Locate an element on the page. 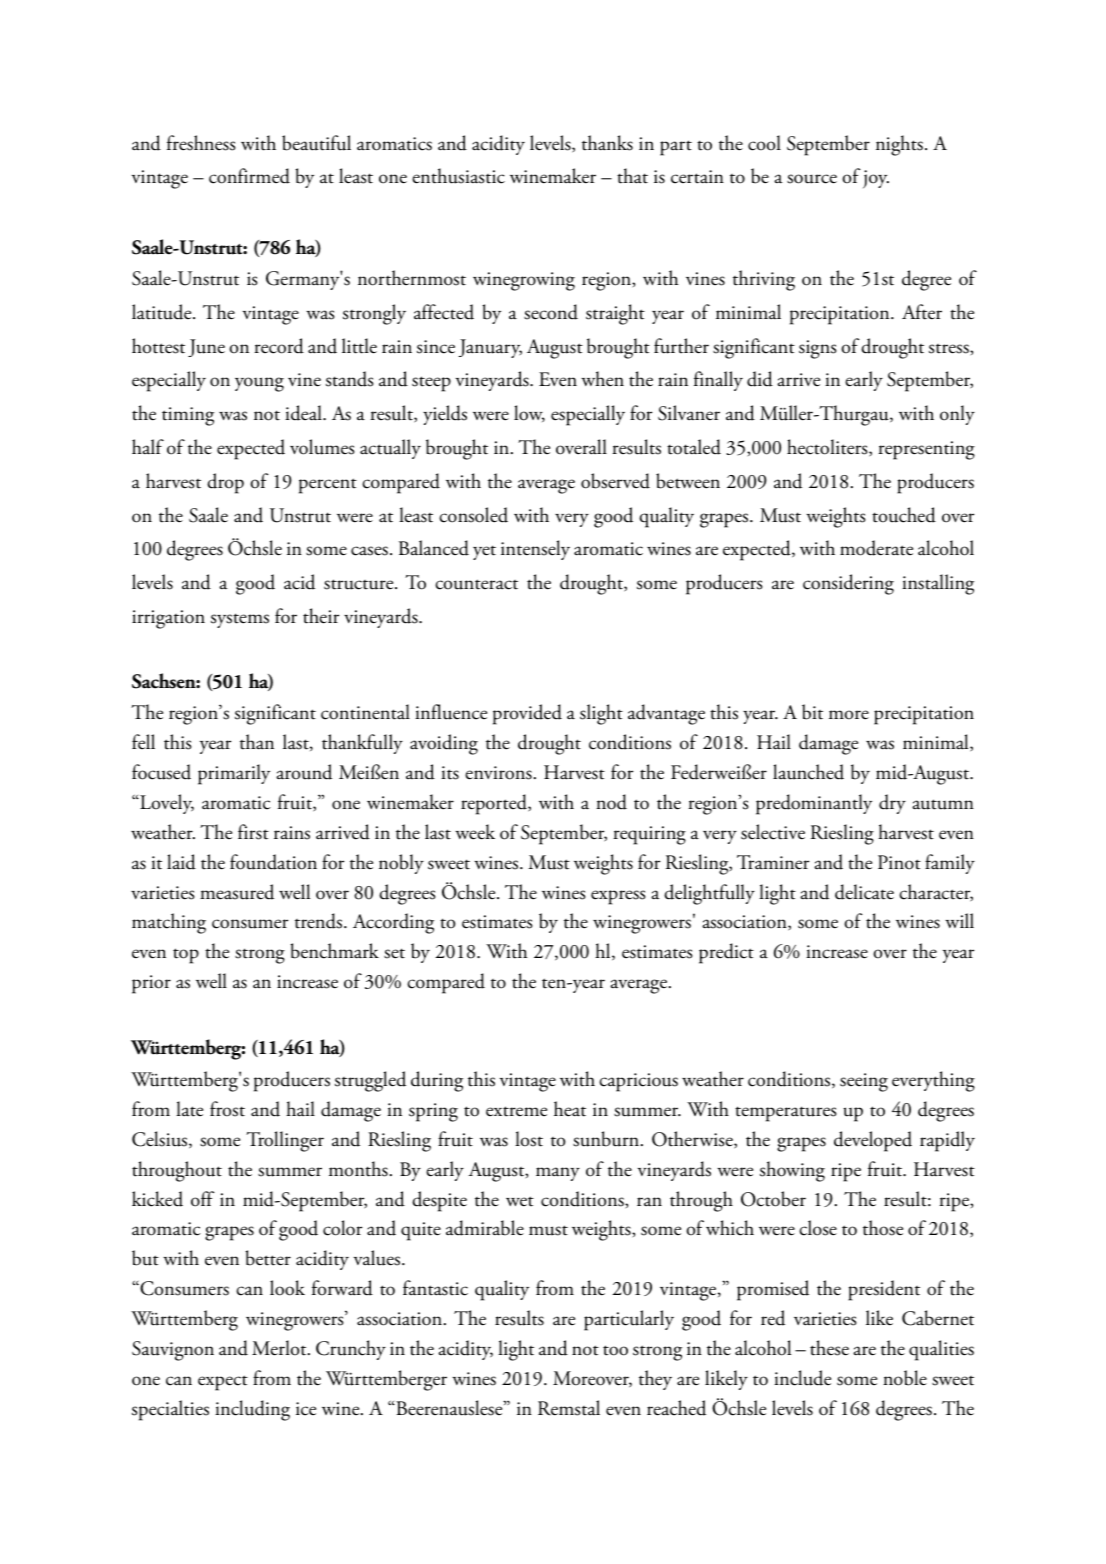 The image size is (1106, 1564). considering is located at coordinates (848, 584).
